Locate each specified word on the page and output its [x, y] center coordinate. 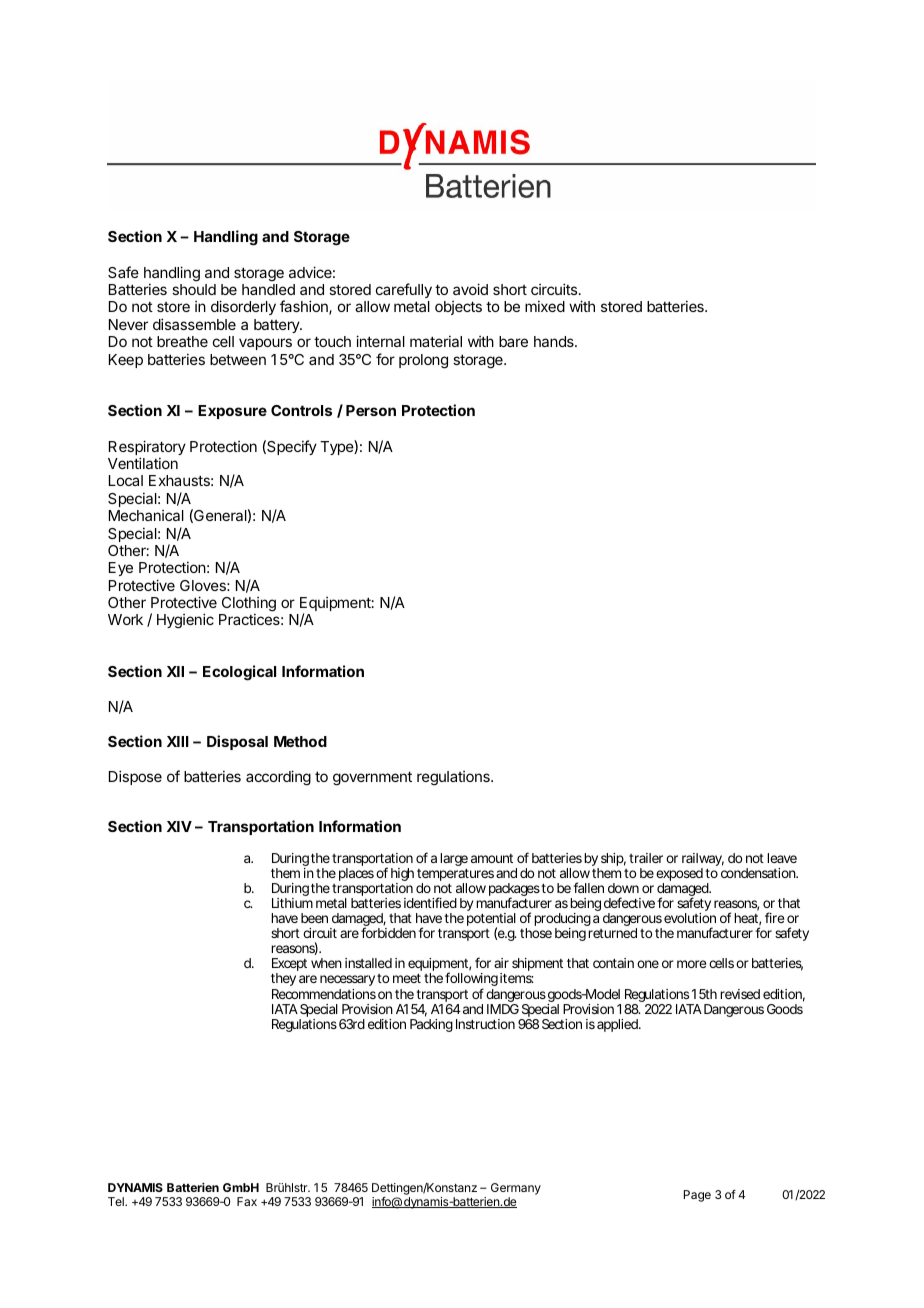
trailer [646, 858]
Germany [516, 1189]
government [372, 778]
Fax [247, 1201]
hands [555, 341]
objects [458, 308]
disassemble [194, 324]
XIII [178, 741]
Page [697, 1196]
